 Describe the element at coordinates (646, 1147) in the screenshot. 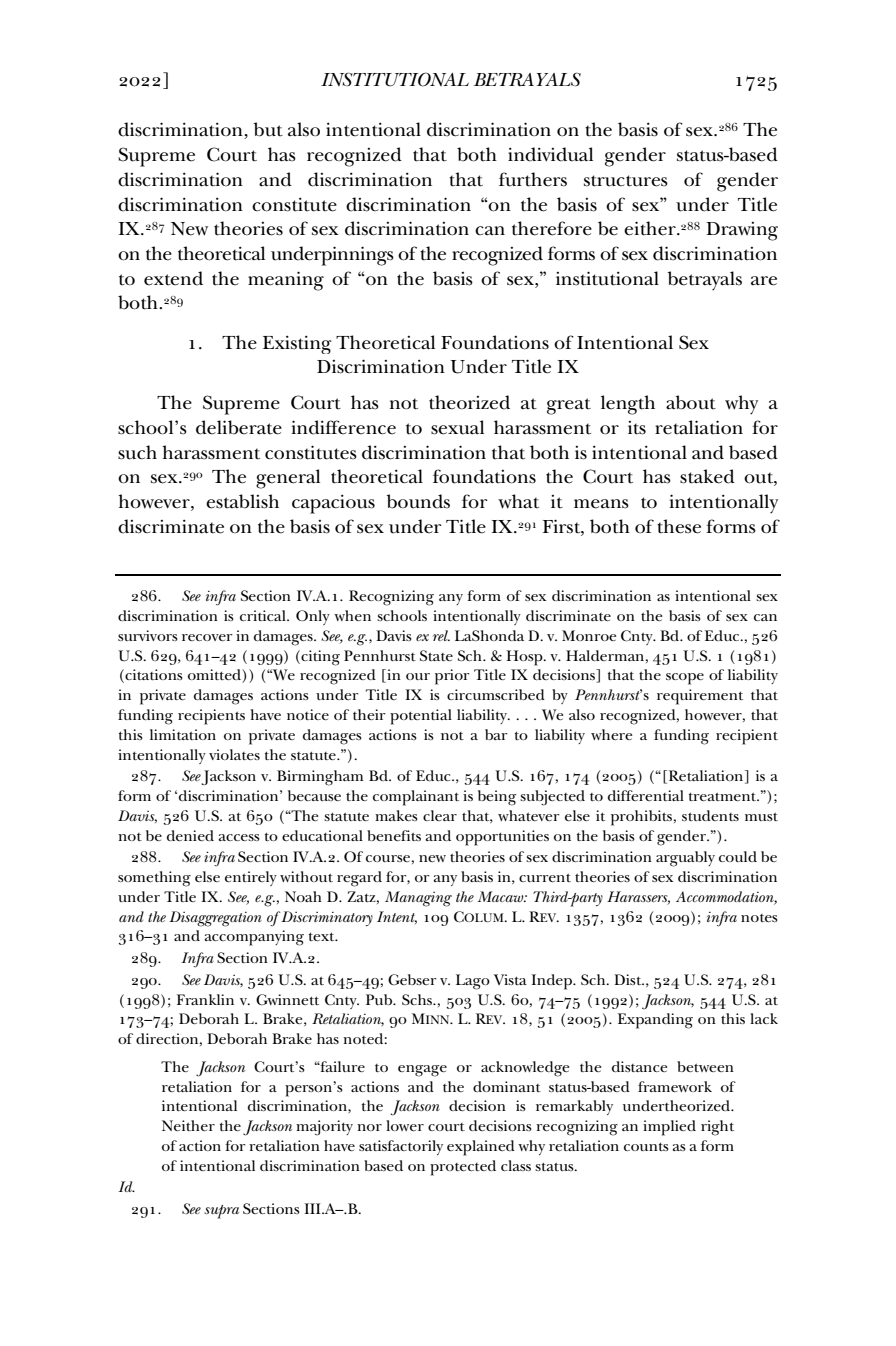

I see `counts` at that location.
